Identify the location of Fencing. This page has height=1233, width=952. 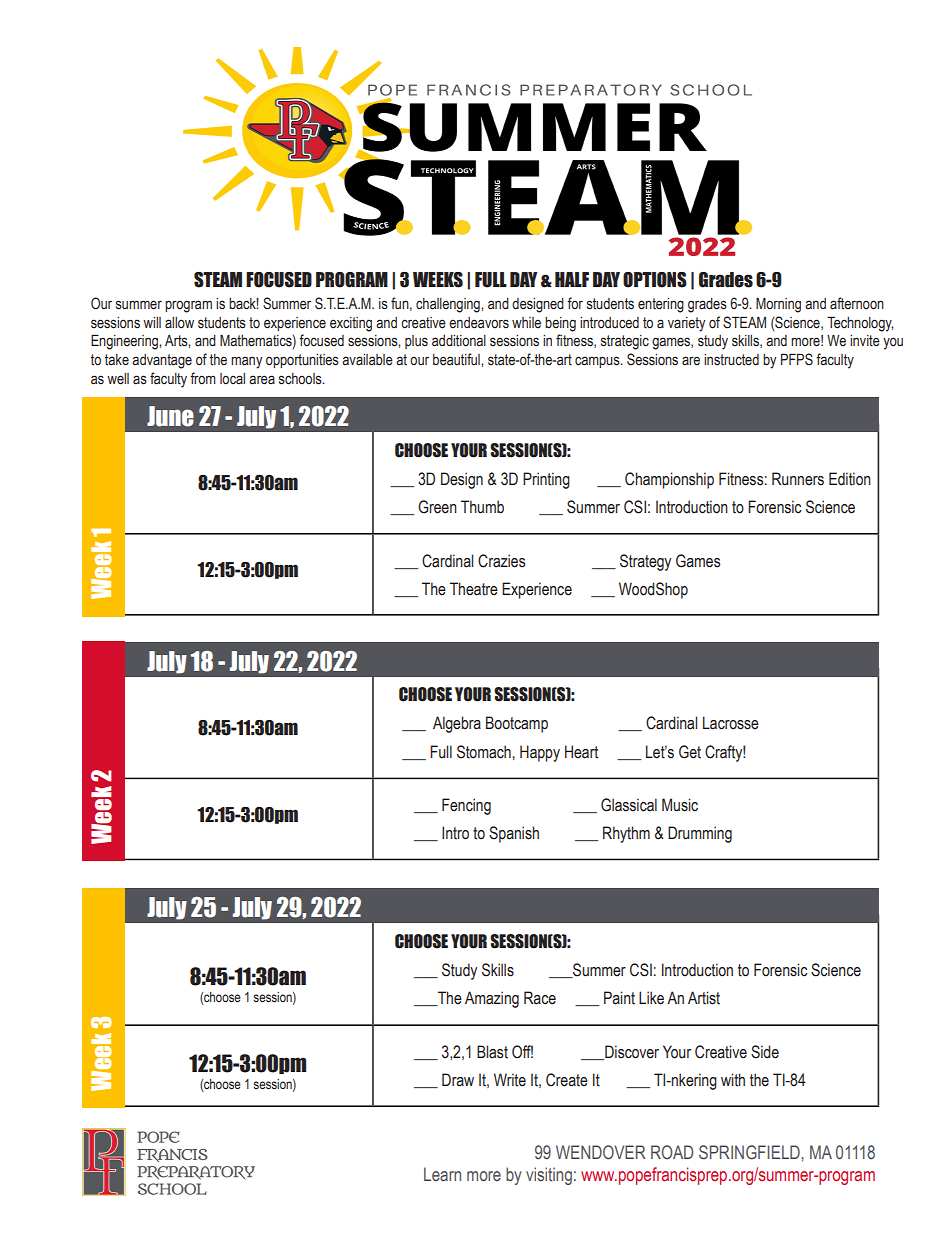
(466, 806).
